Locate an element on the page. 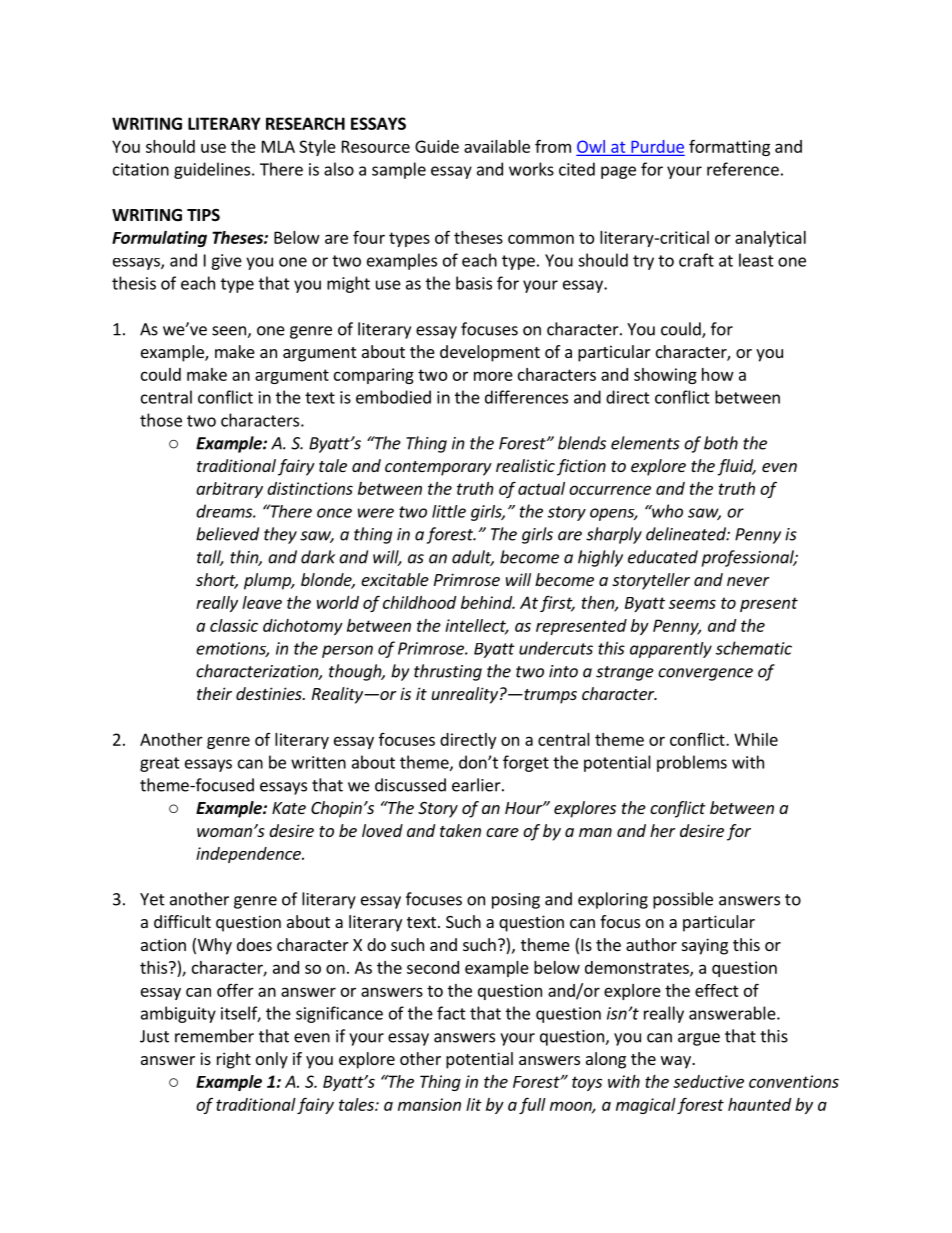 This page has width=952, height=1233. right is located at coordinates (234, 1060).
